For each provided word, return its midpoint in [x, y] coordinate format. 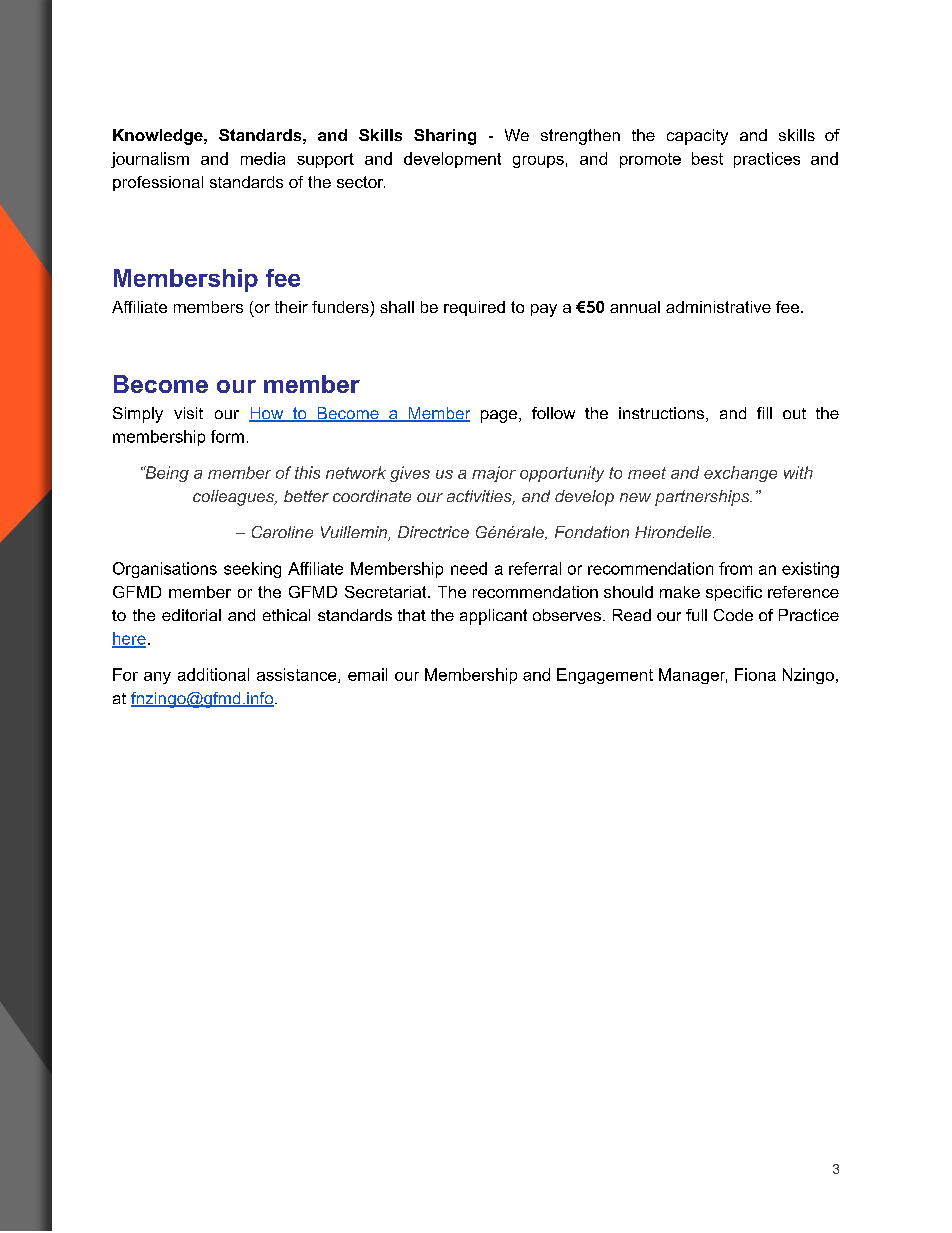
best [707, 158]
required [474, 308]
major [494, 474]
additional [213, 674]
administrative [718, 307]
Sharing [445, 137]
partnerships [703, 498]
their [291, 307]
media [263, 158]
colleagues [235, 498]
